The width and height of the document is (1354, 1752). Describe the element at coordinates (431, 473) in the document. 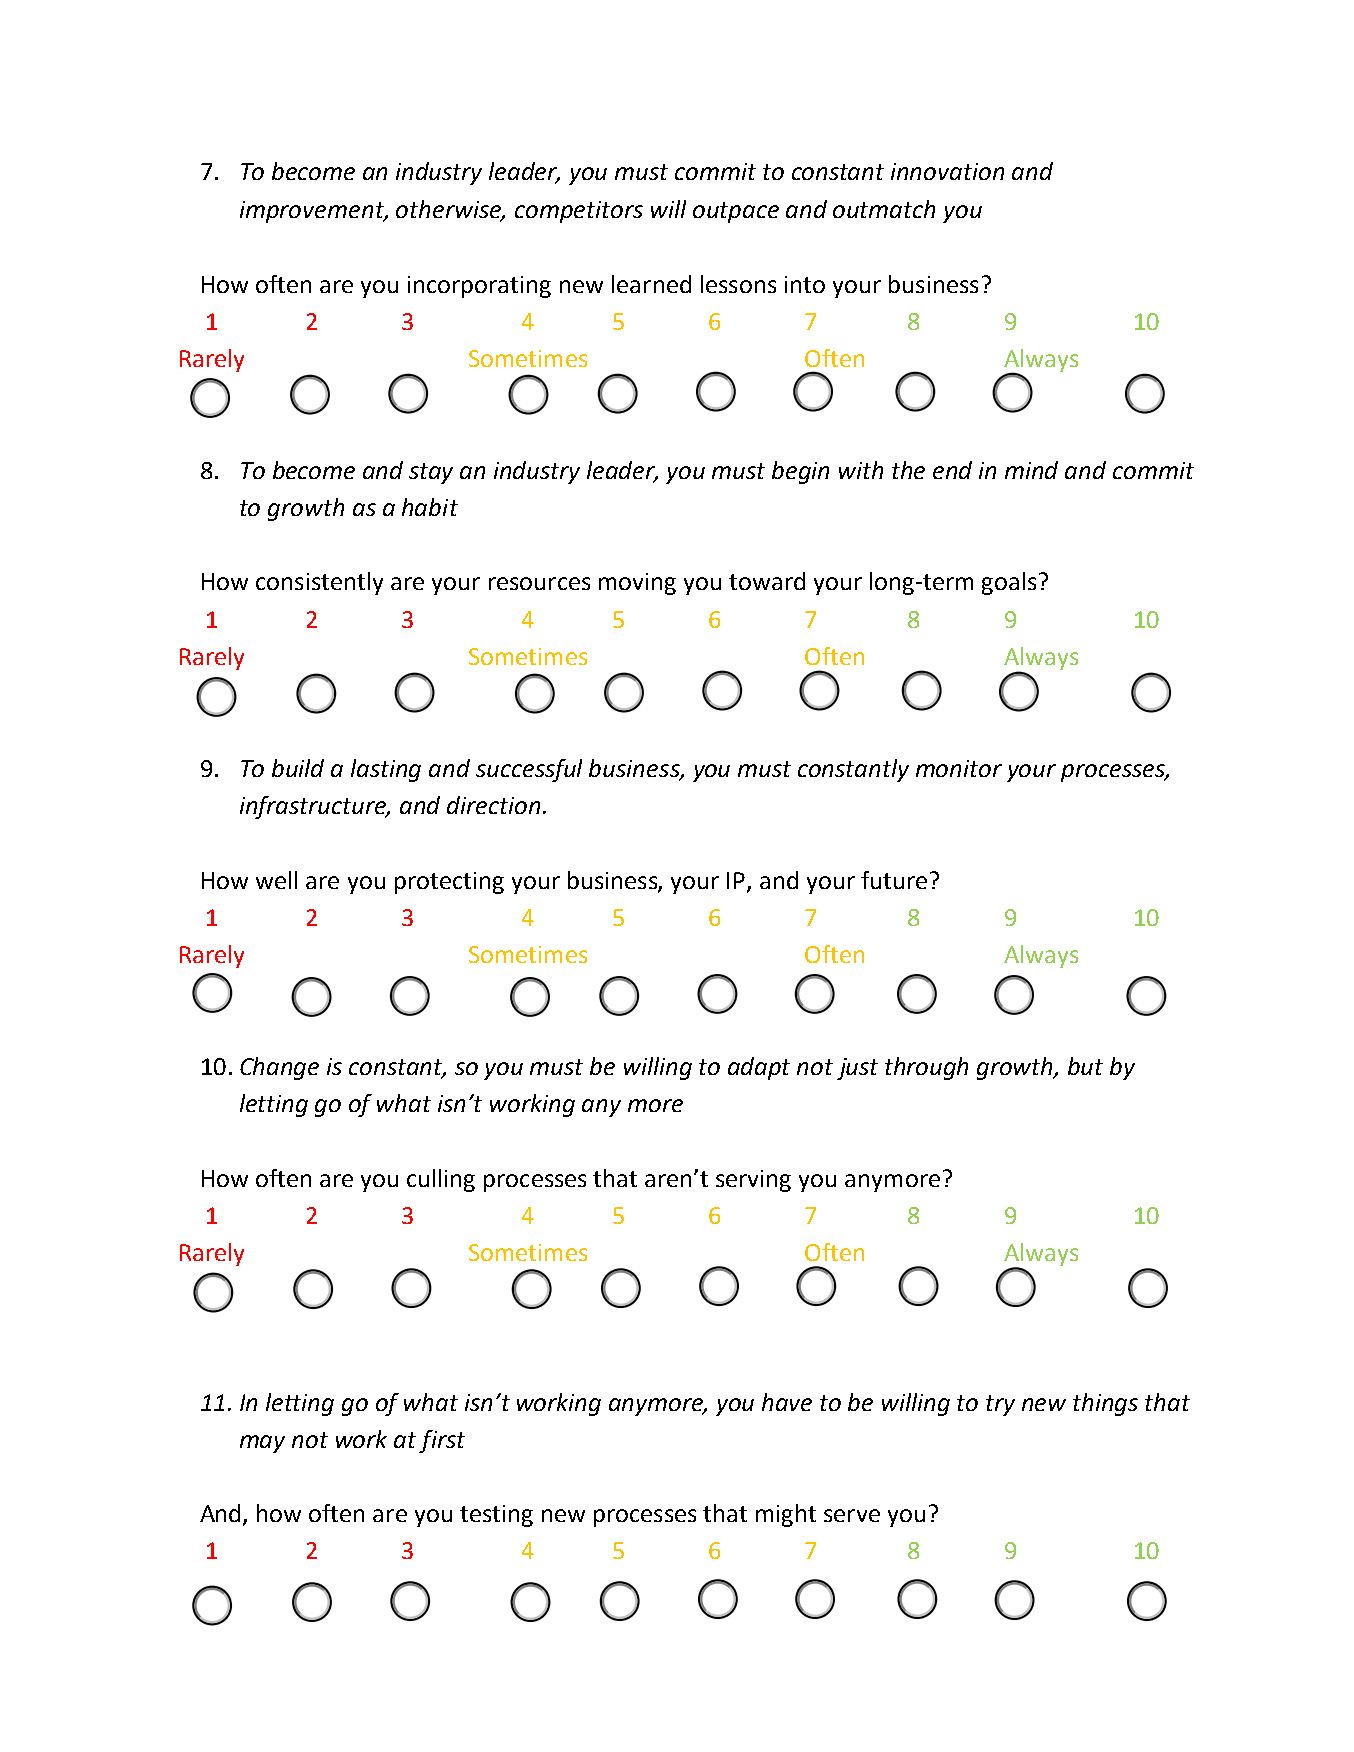

I see `stay` at that location.
